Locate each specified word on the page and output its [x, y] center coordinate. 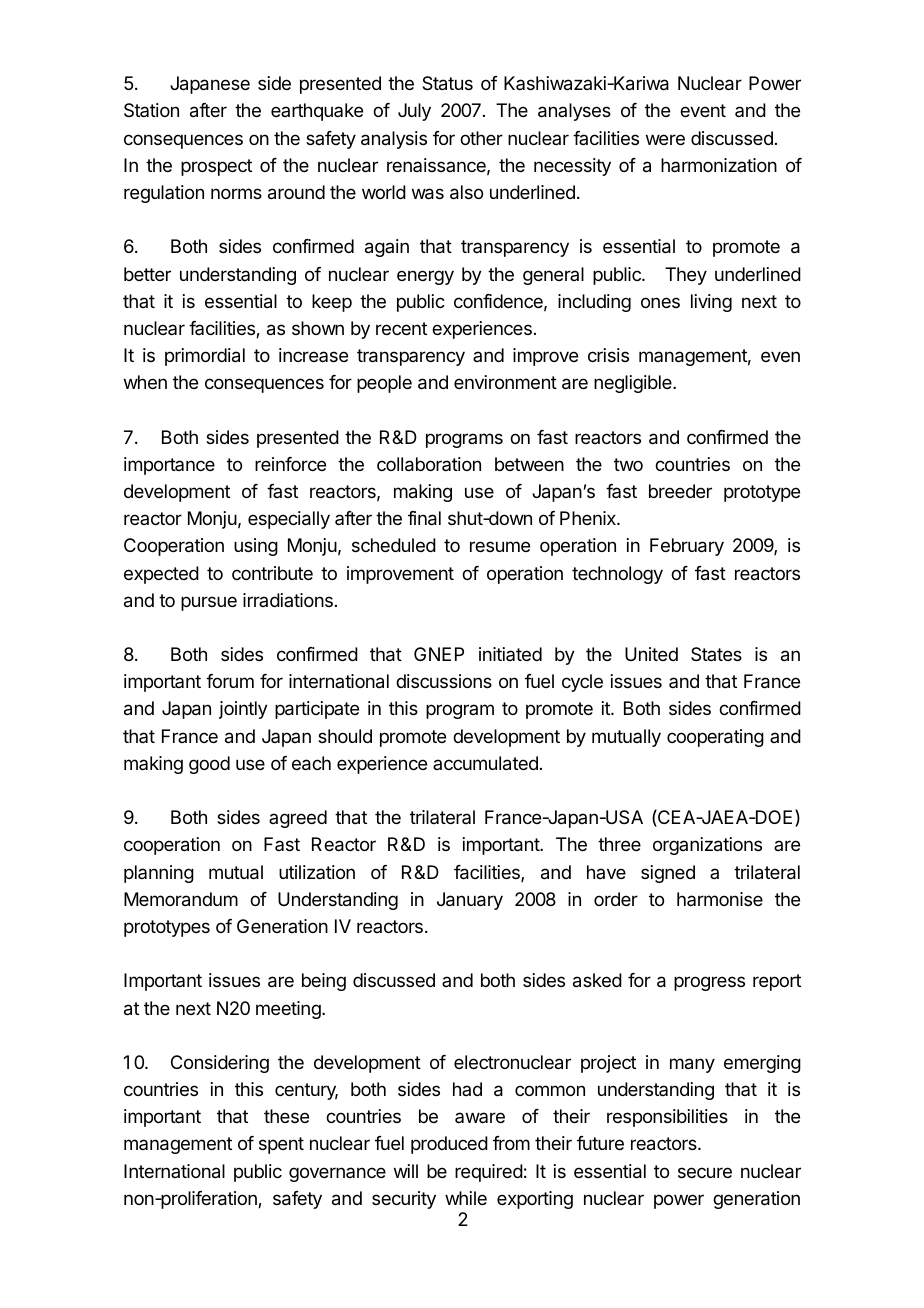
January [470, 901]
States [716, 654]
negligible [634, 384]
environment [505, 382]
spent [281, 1145]
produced [449, 1145]
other [481, 138]
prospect [216, 167]
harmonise [720, 899]
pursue [209, 603]
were [665, 139]
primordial [205, 357]
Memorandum [181, 899]
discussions [444, 681]
